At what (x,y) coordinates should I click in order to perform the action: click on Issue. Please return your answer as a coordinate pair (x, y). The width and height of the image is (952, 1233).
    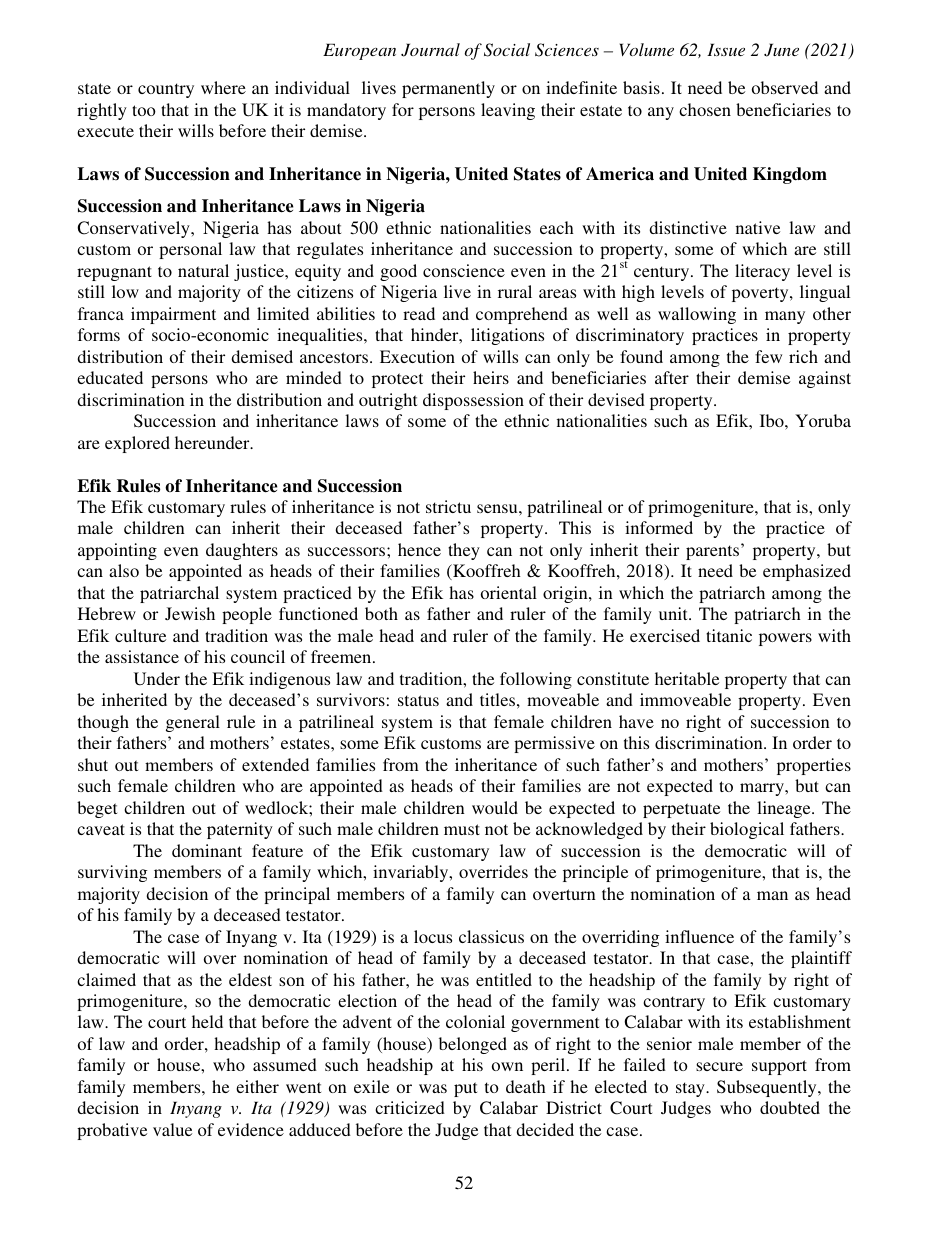
    Looking at the image, I should click on (726, 49).
